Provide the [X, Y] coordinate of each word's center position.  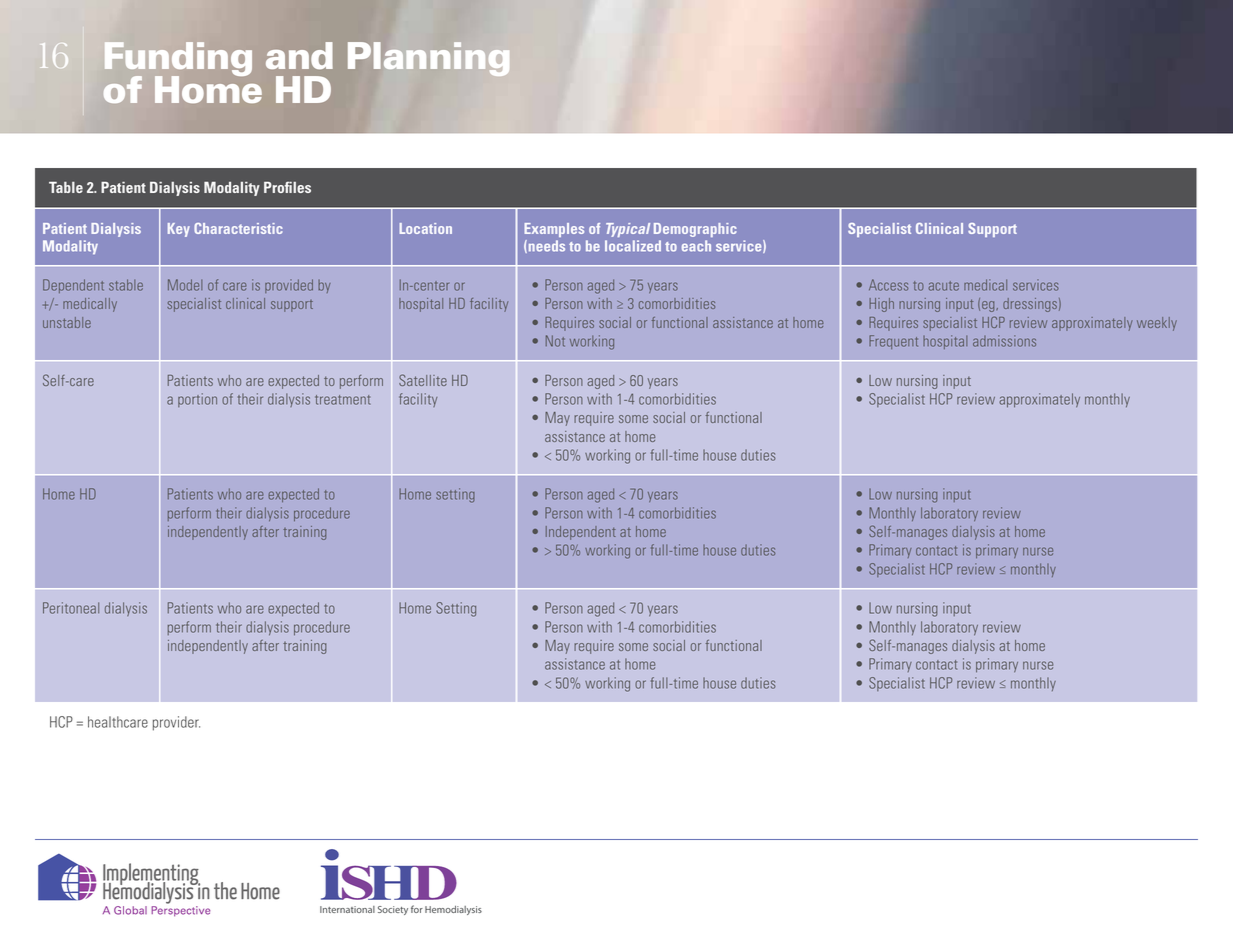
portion [197, 400]
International [347, 909]
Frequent [893, 342]
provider [176, 723]
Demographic [695, 230]
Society [393, 910]
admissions [1004, 341]
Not [555, 341]
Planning [428, 59]
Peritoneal [71, 608]
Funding [178, 60]
